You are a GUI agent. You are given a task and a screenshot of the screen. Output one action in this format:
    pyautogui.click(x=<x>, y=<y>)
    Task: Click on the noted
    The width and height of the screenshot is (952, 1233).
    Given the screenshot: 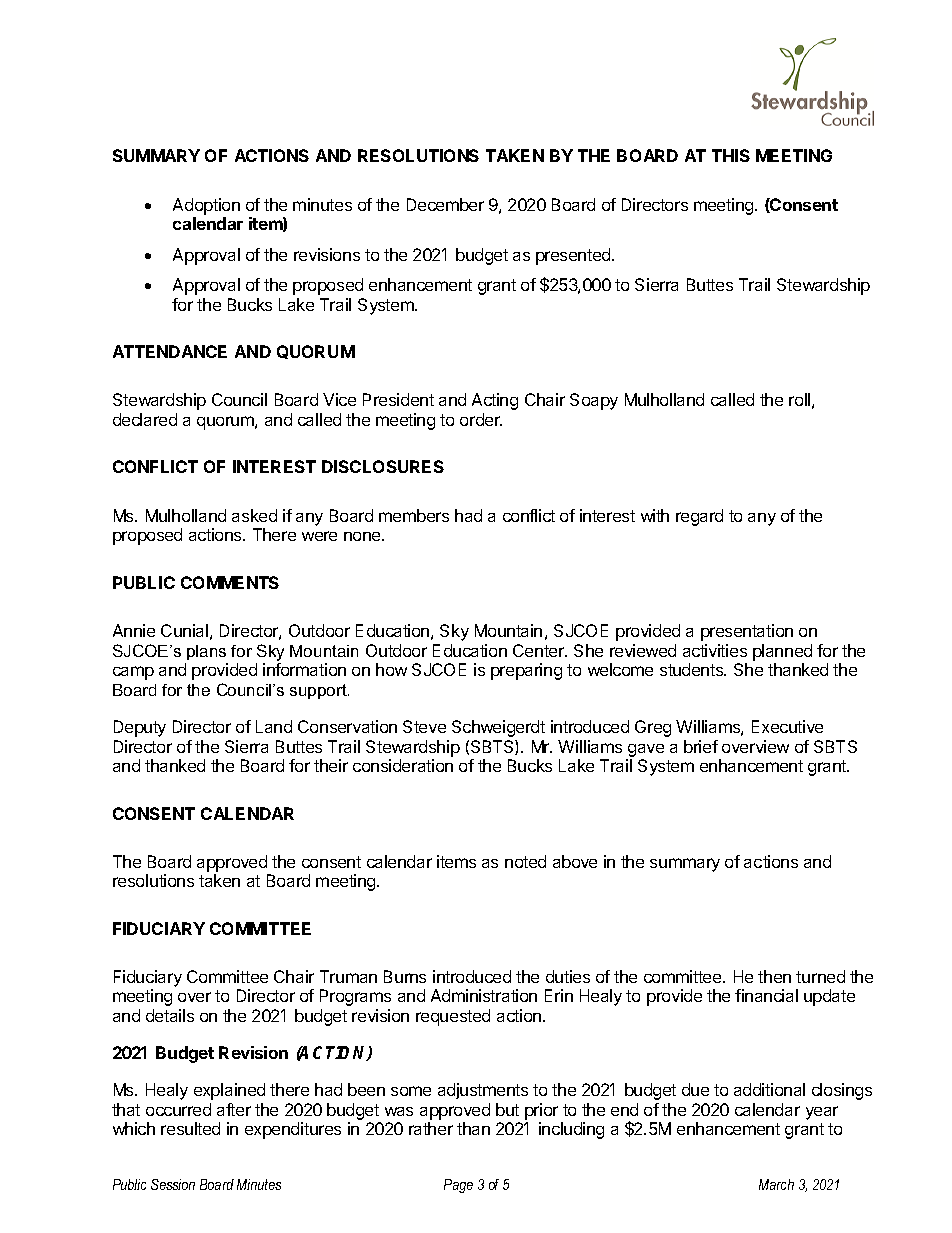 What is the action you would take?
    pyautogui.click(x=525, y=861)
